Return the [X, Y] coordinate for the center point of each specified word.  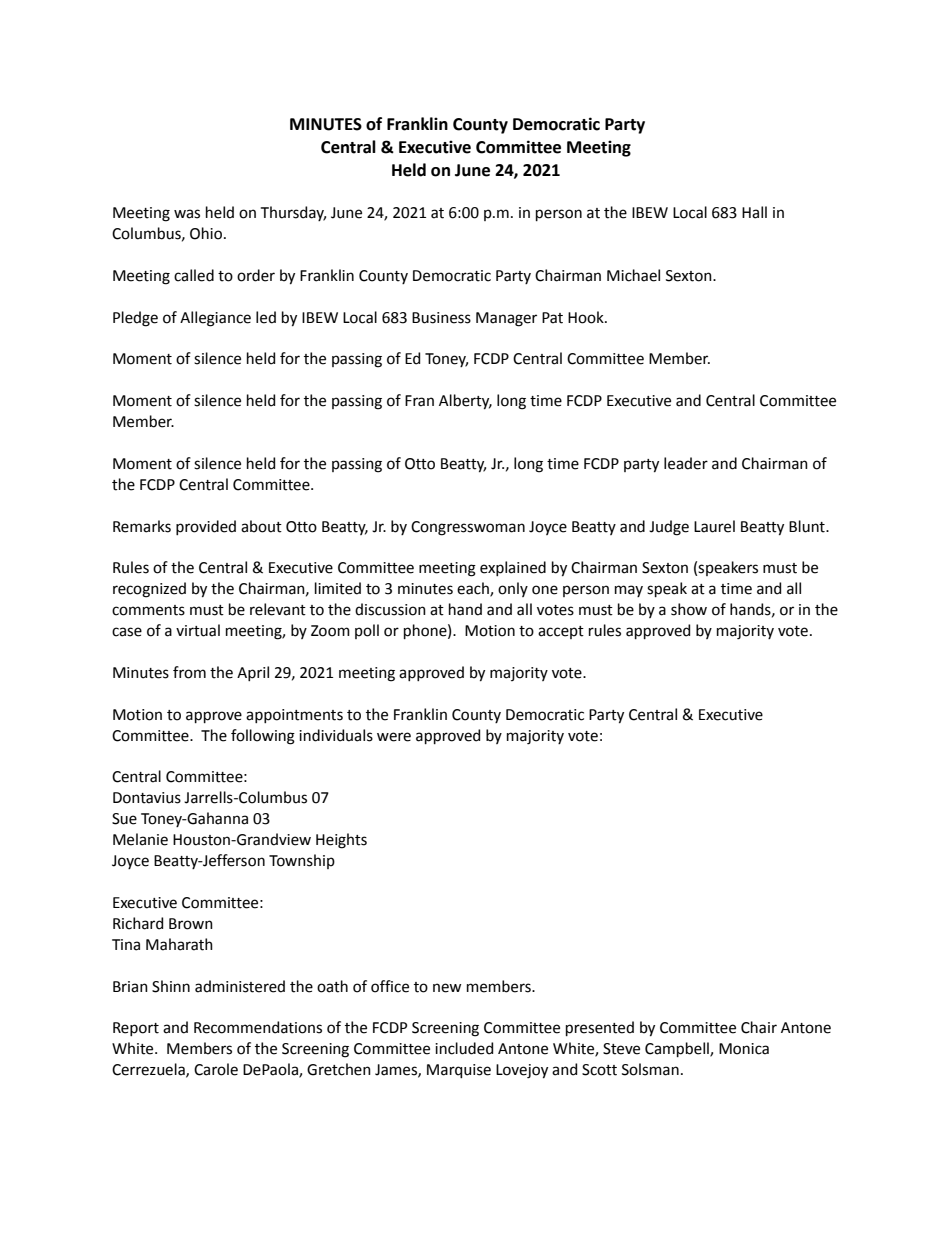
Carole [216, 1069]
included [464, 1048]
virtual [198, 630]
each [474, 589]
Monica [744, 1049]
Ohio [206, 233]
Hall [754, 212]
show [689, 609]
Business [441, 318]
